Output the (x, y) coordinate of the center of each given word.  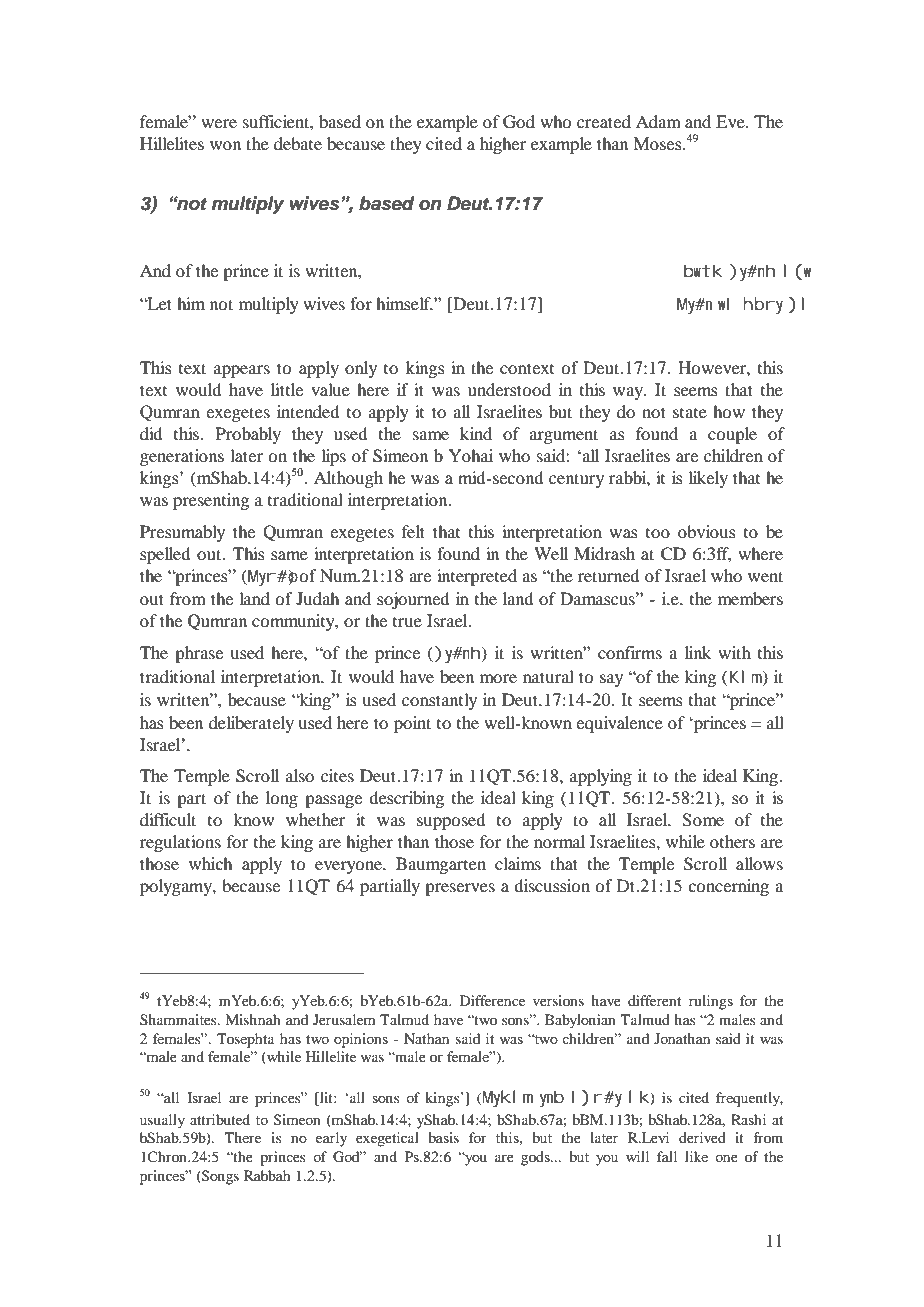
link (698, 652)
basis (444, 1137)
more (498, 678)
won (225, 145)
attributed (220, 1119)
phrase (199, 654)
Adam (658, 121)
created (604, 121)
